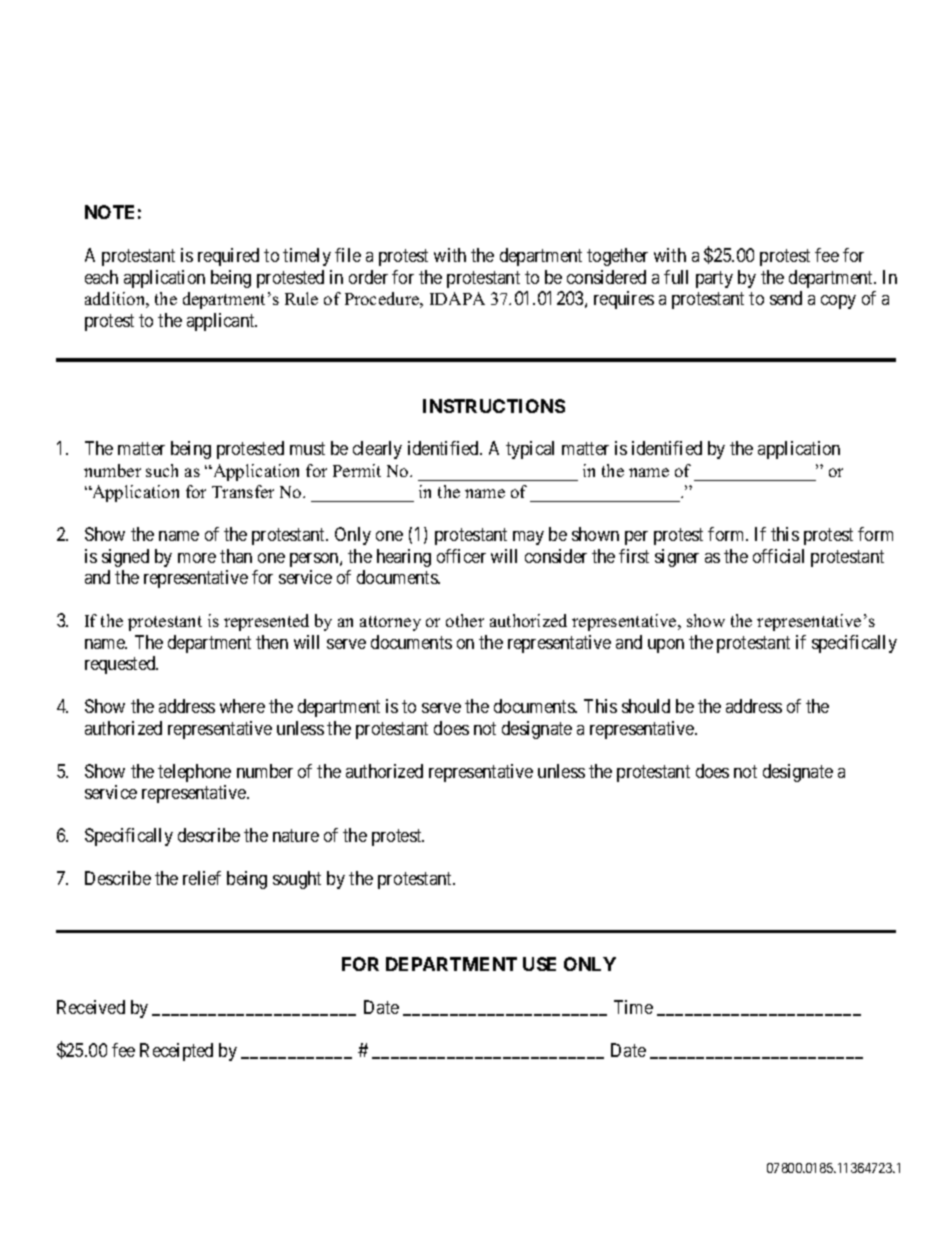  I want to click on sought, so click(297, 880).
